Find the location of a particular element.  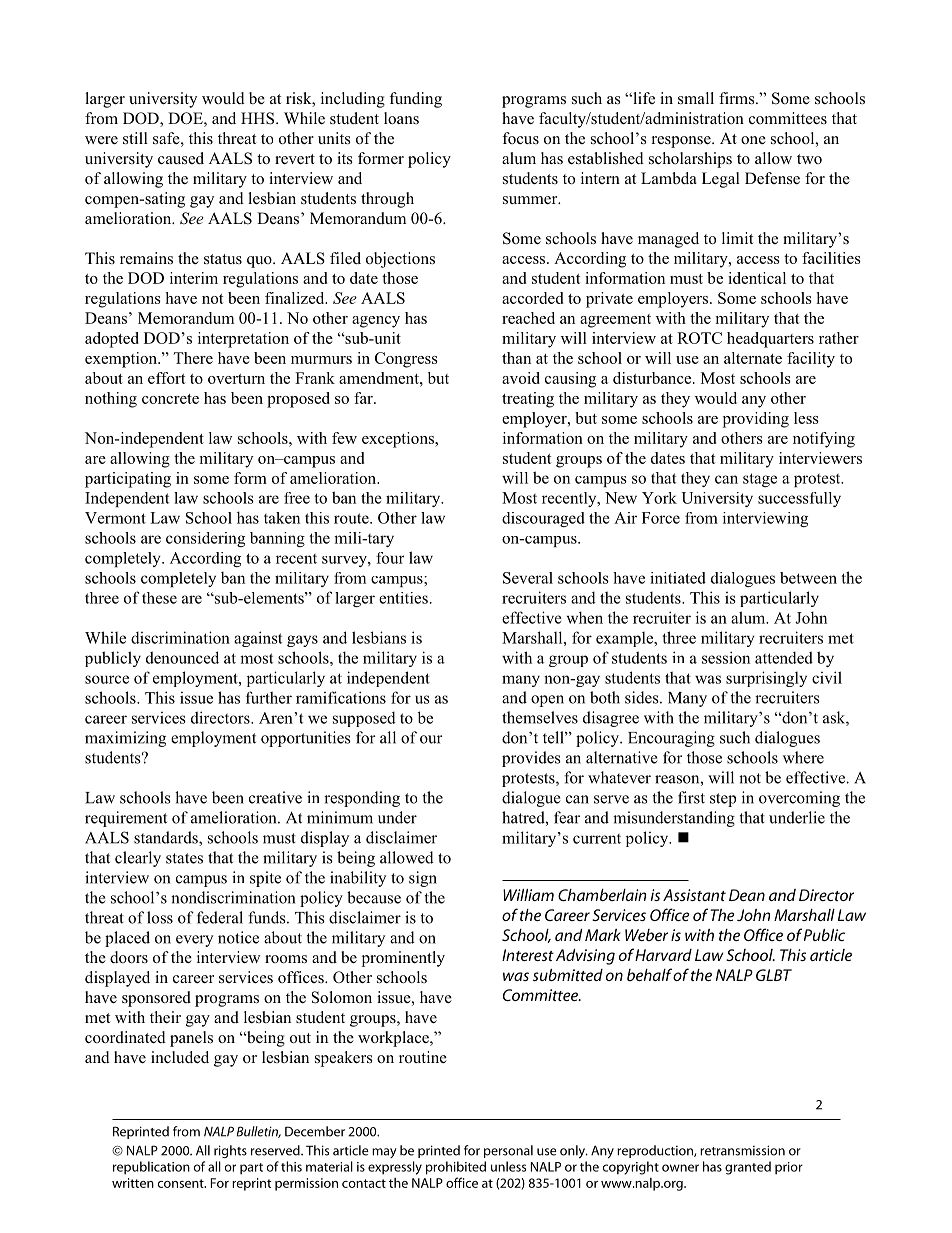

avoid is located at coordinates (521, 378).
